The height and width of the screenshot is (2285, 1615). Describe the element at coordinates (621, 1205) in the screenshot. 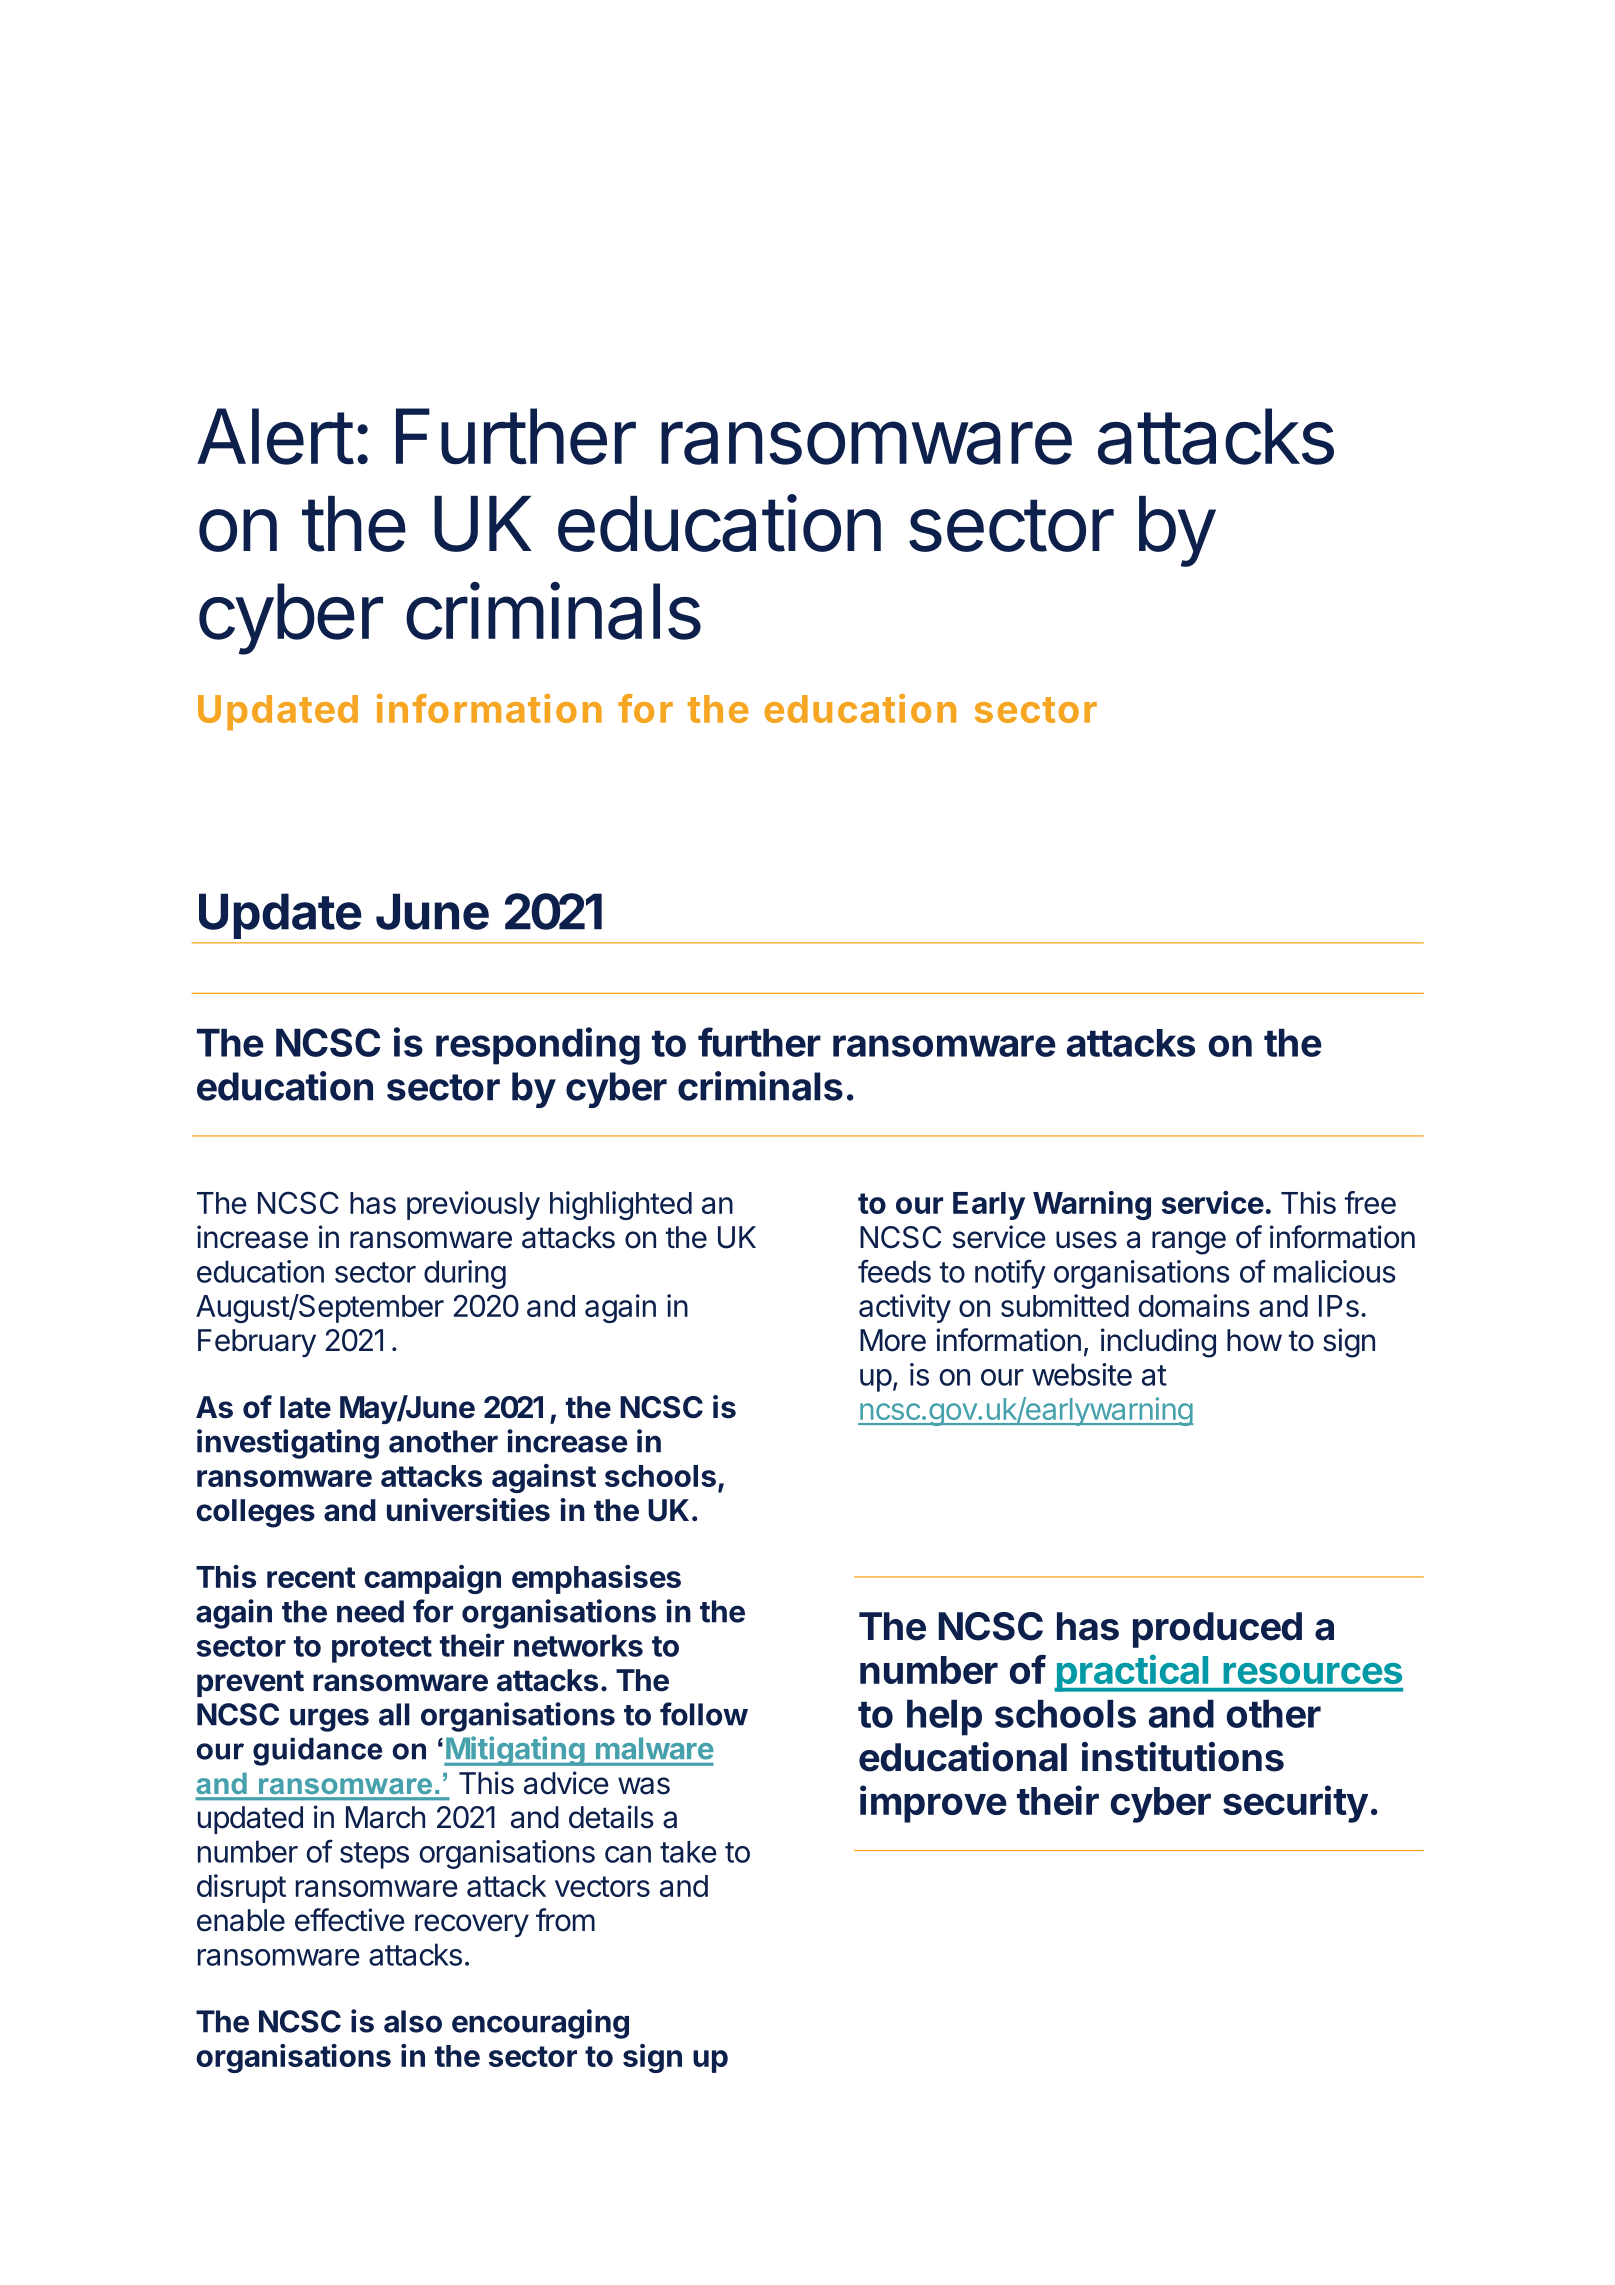

I see `highlighted` at that location.
